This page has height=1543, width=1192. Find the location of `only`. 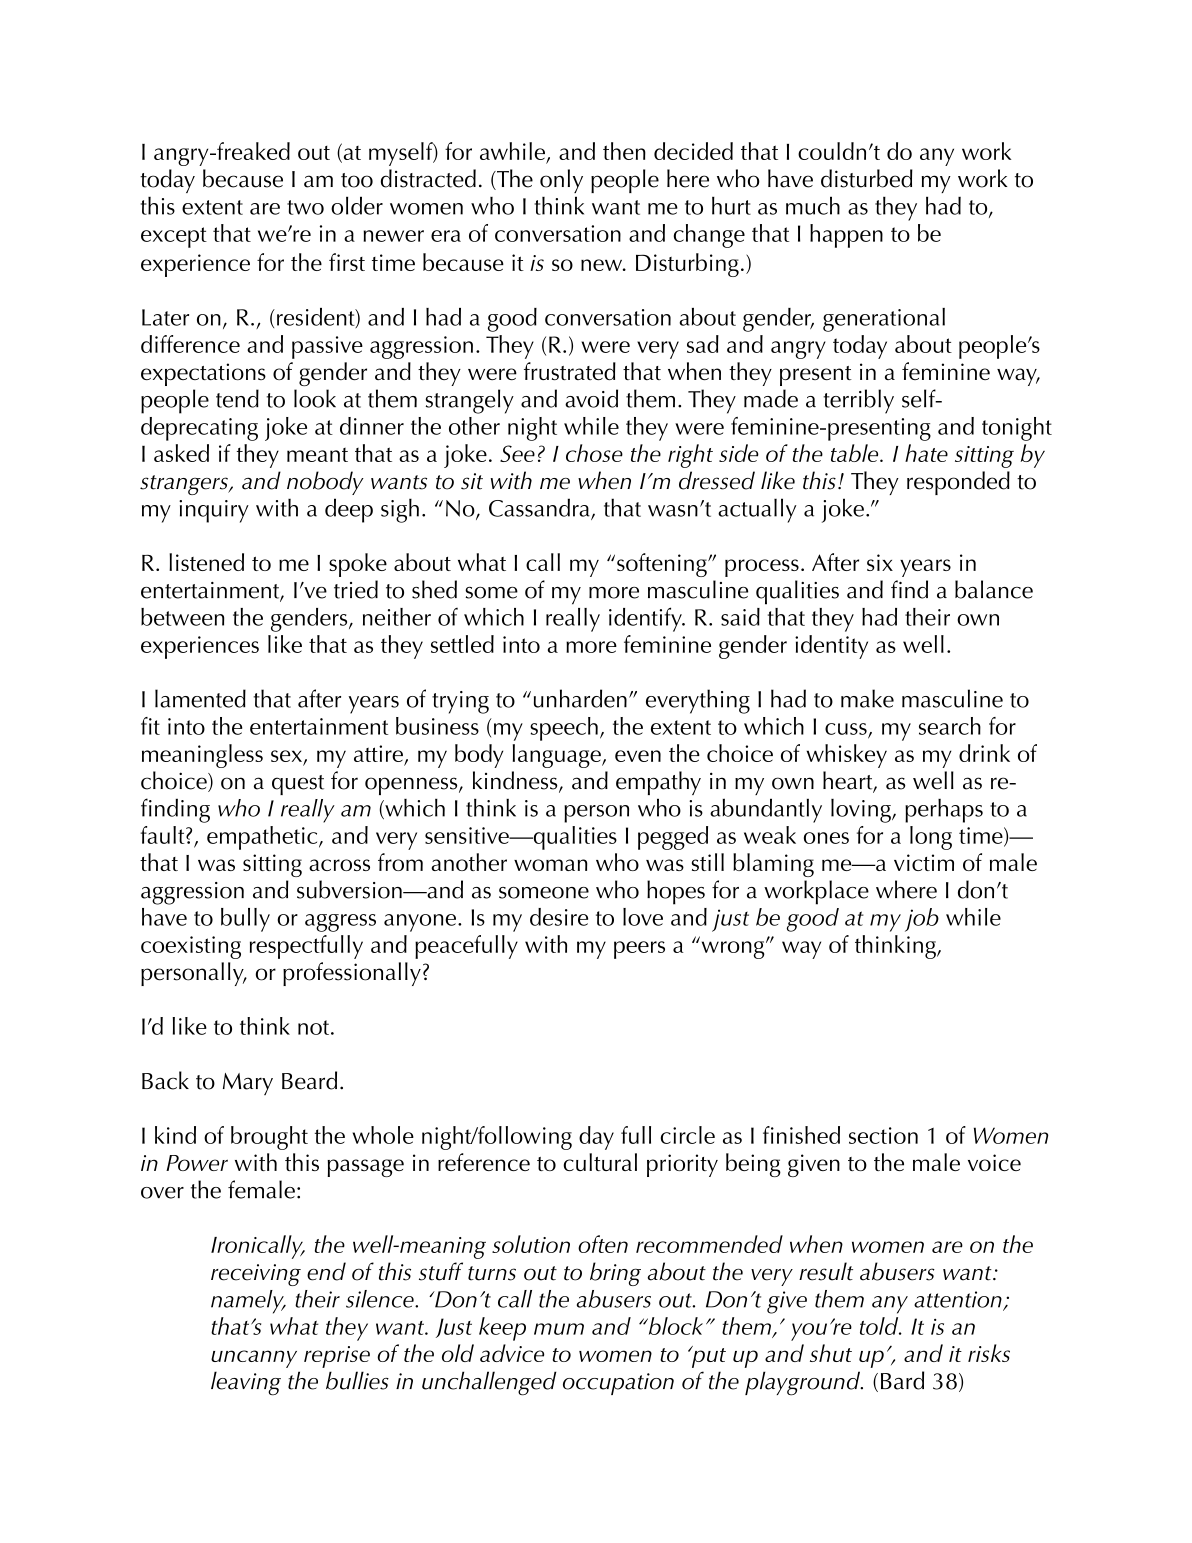

only is located at coordinates (561, 181).
